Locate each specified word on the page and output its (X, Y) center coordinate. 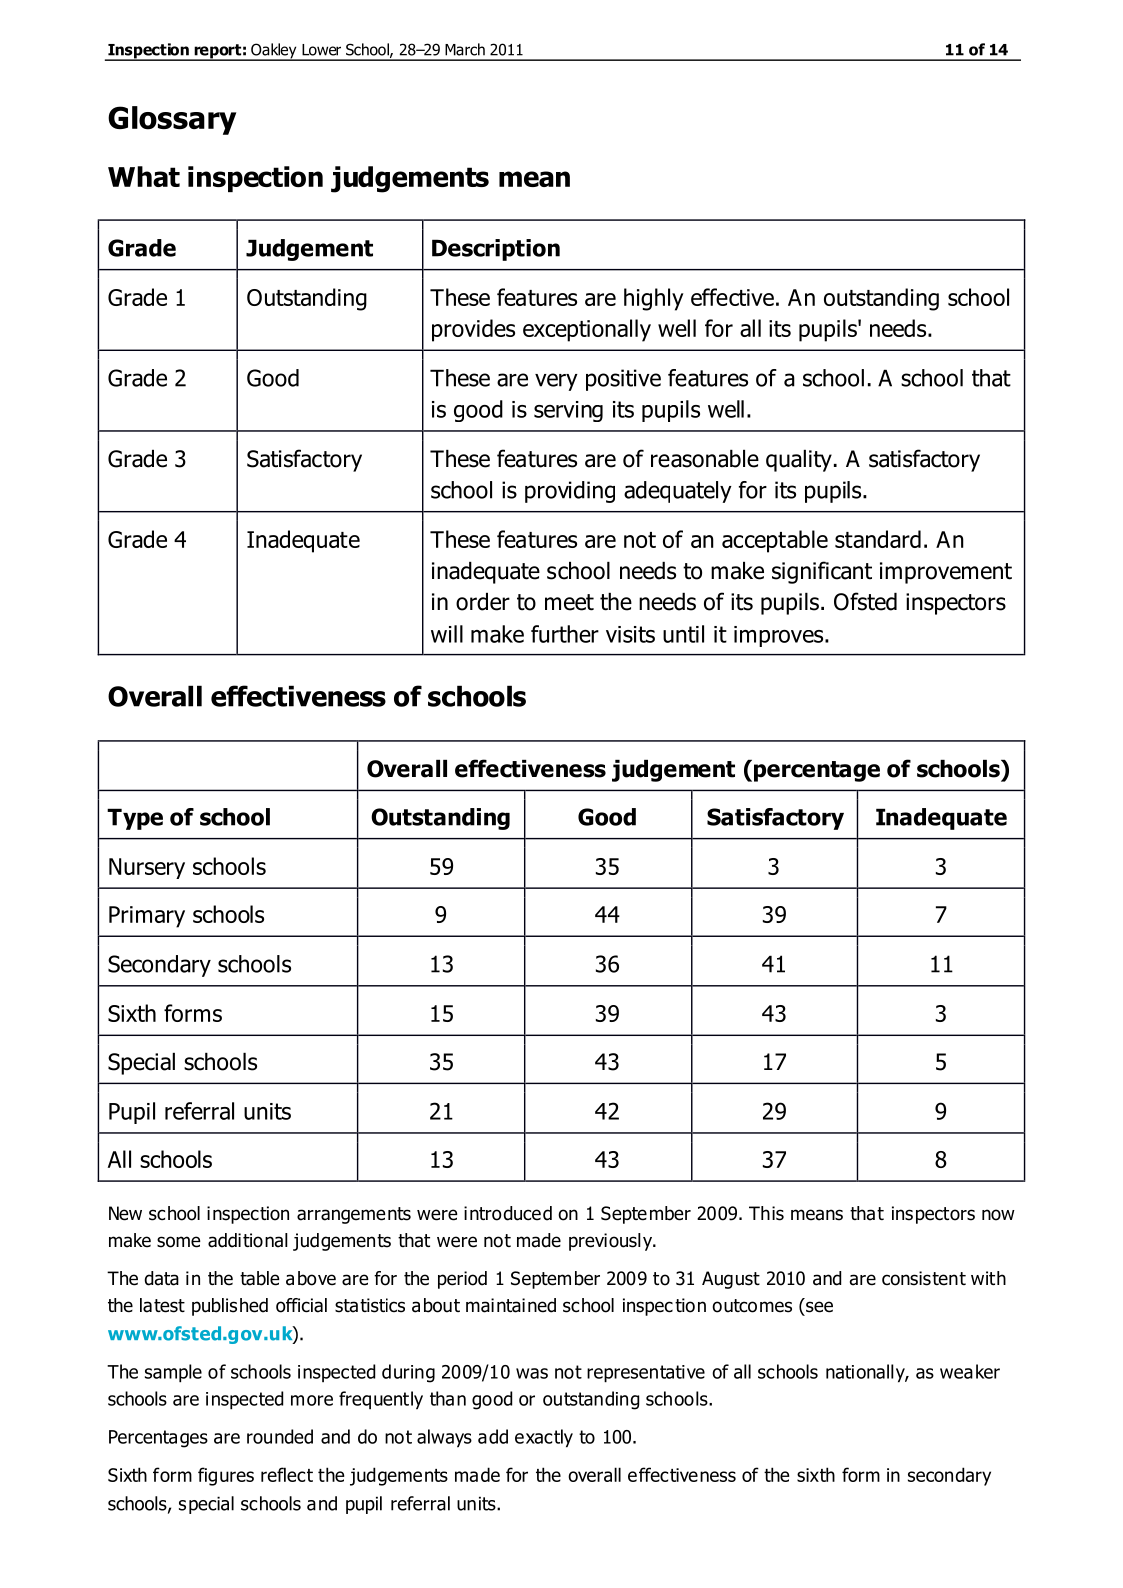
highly (654, 299)
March (465, 49)
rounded (280, 1436)
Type (135, 819)
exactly (544, 1438)
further (565, 634)
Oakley (274, 52)
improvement (946, 573)
